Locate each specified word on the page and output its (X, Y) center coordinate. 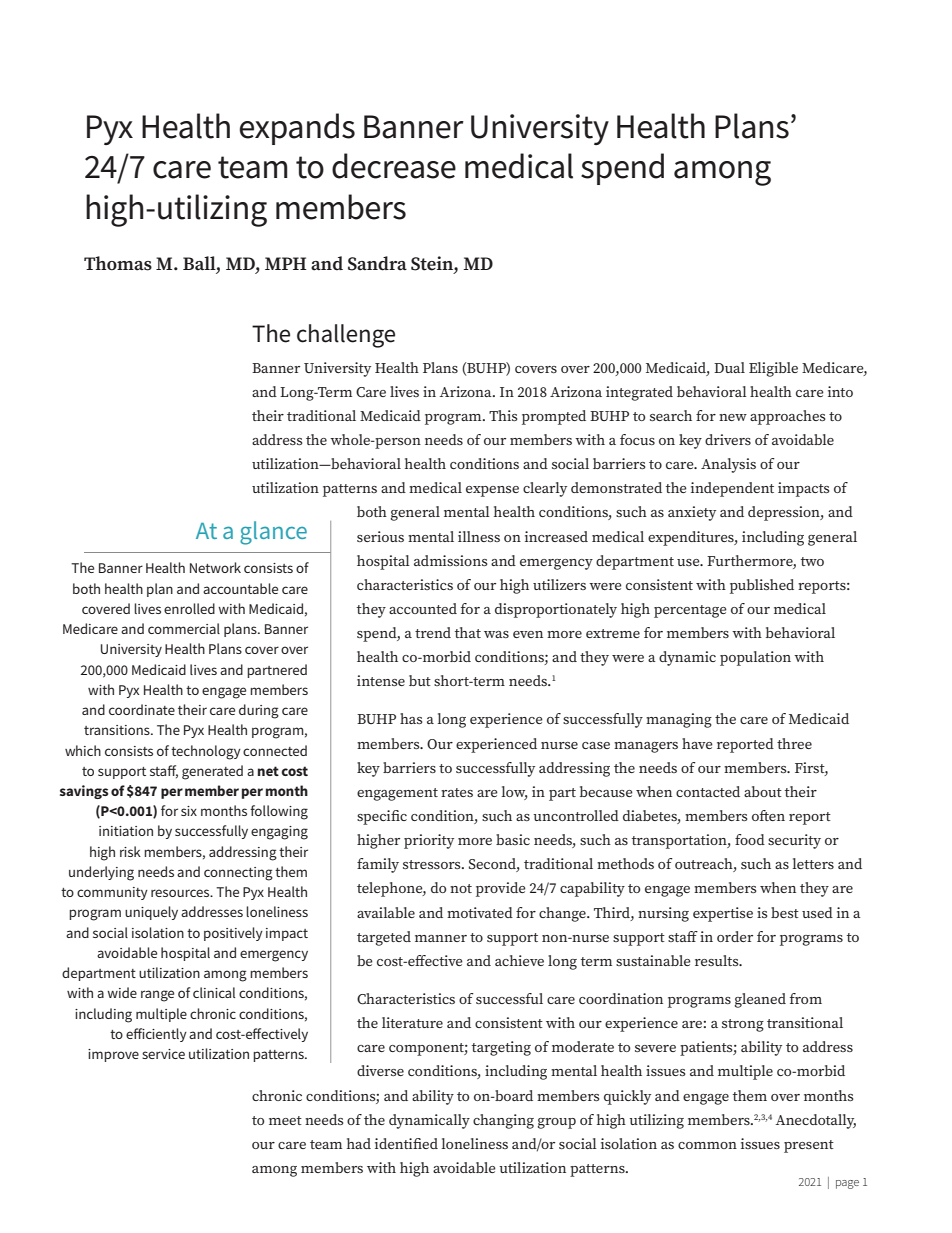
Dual (729, 367)
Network (215, 567)
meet (285, 1120)
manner (441, 938)
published (762, 586)
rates (457, 792)
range (157, 996)
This (503, 415)
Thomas (118, 263)
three (794, 743)
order (735, 936)
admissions (451, 560)
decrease (394, 166)
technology (206, 752)
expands (297, 129)
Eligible (773, 369)
